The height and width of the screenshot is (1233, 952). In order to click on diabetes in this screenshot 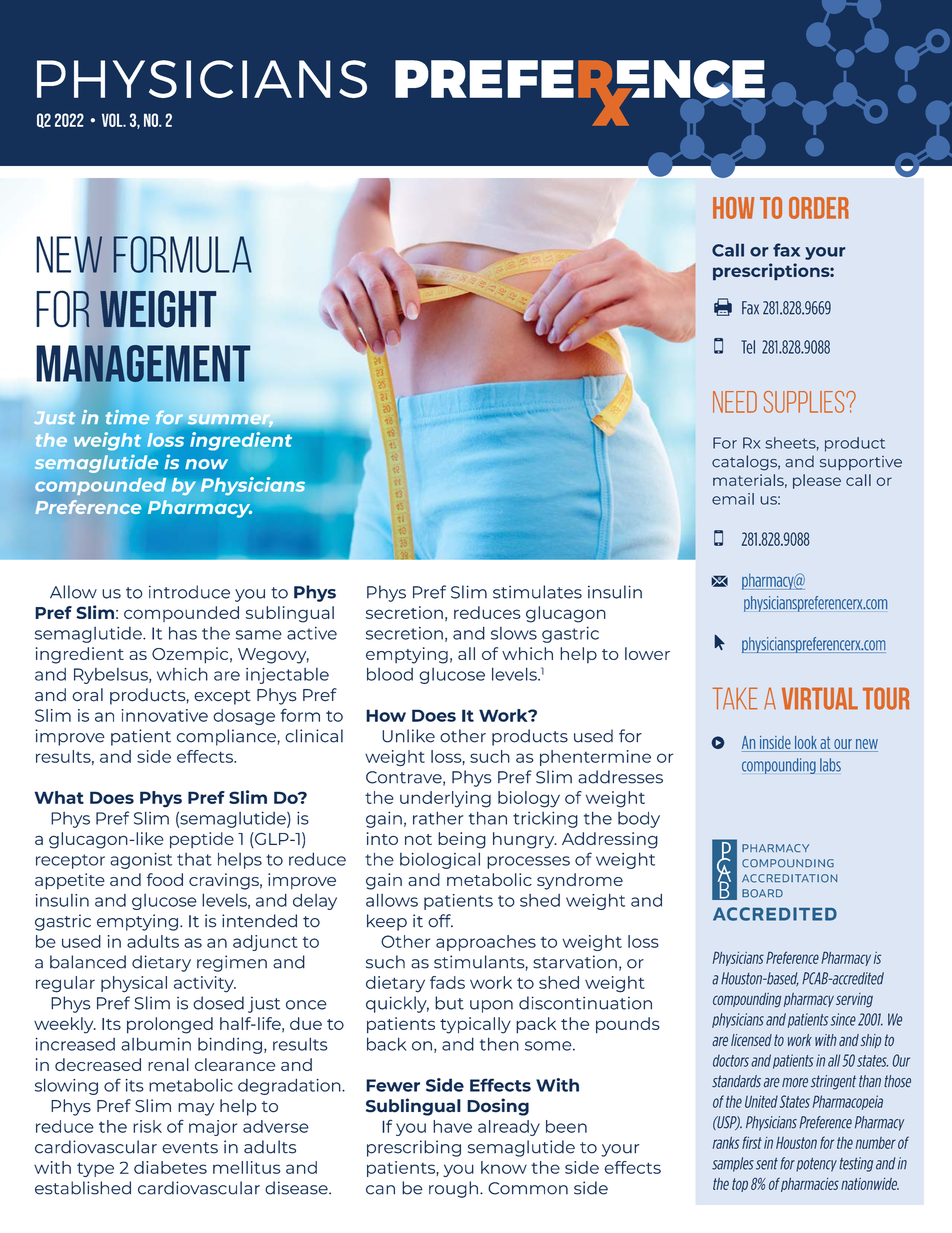, I will do `click(170, 1167)`.
